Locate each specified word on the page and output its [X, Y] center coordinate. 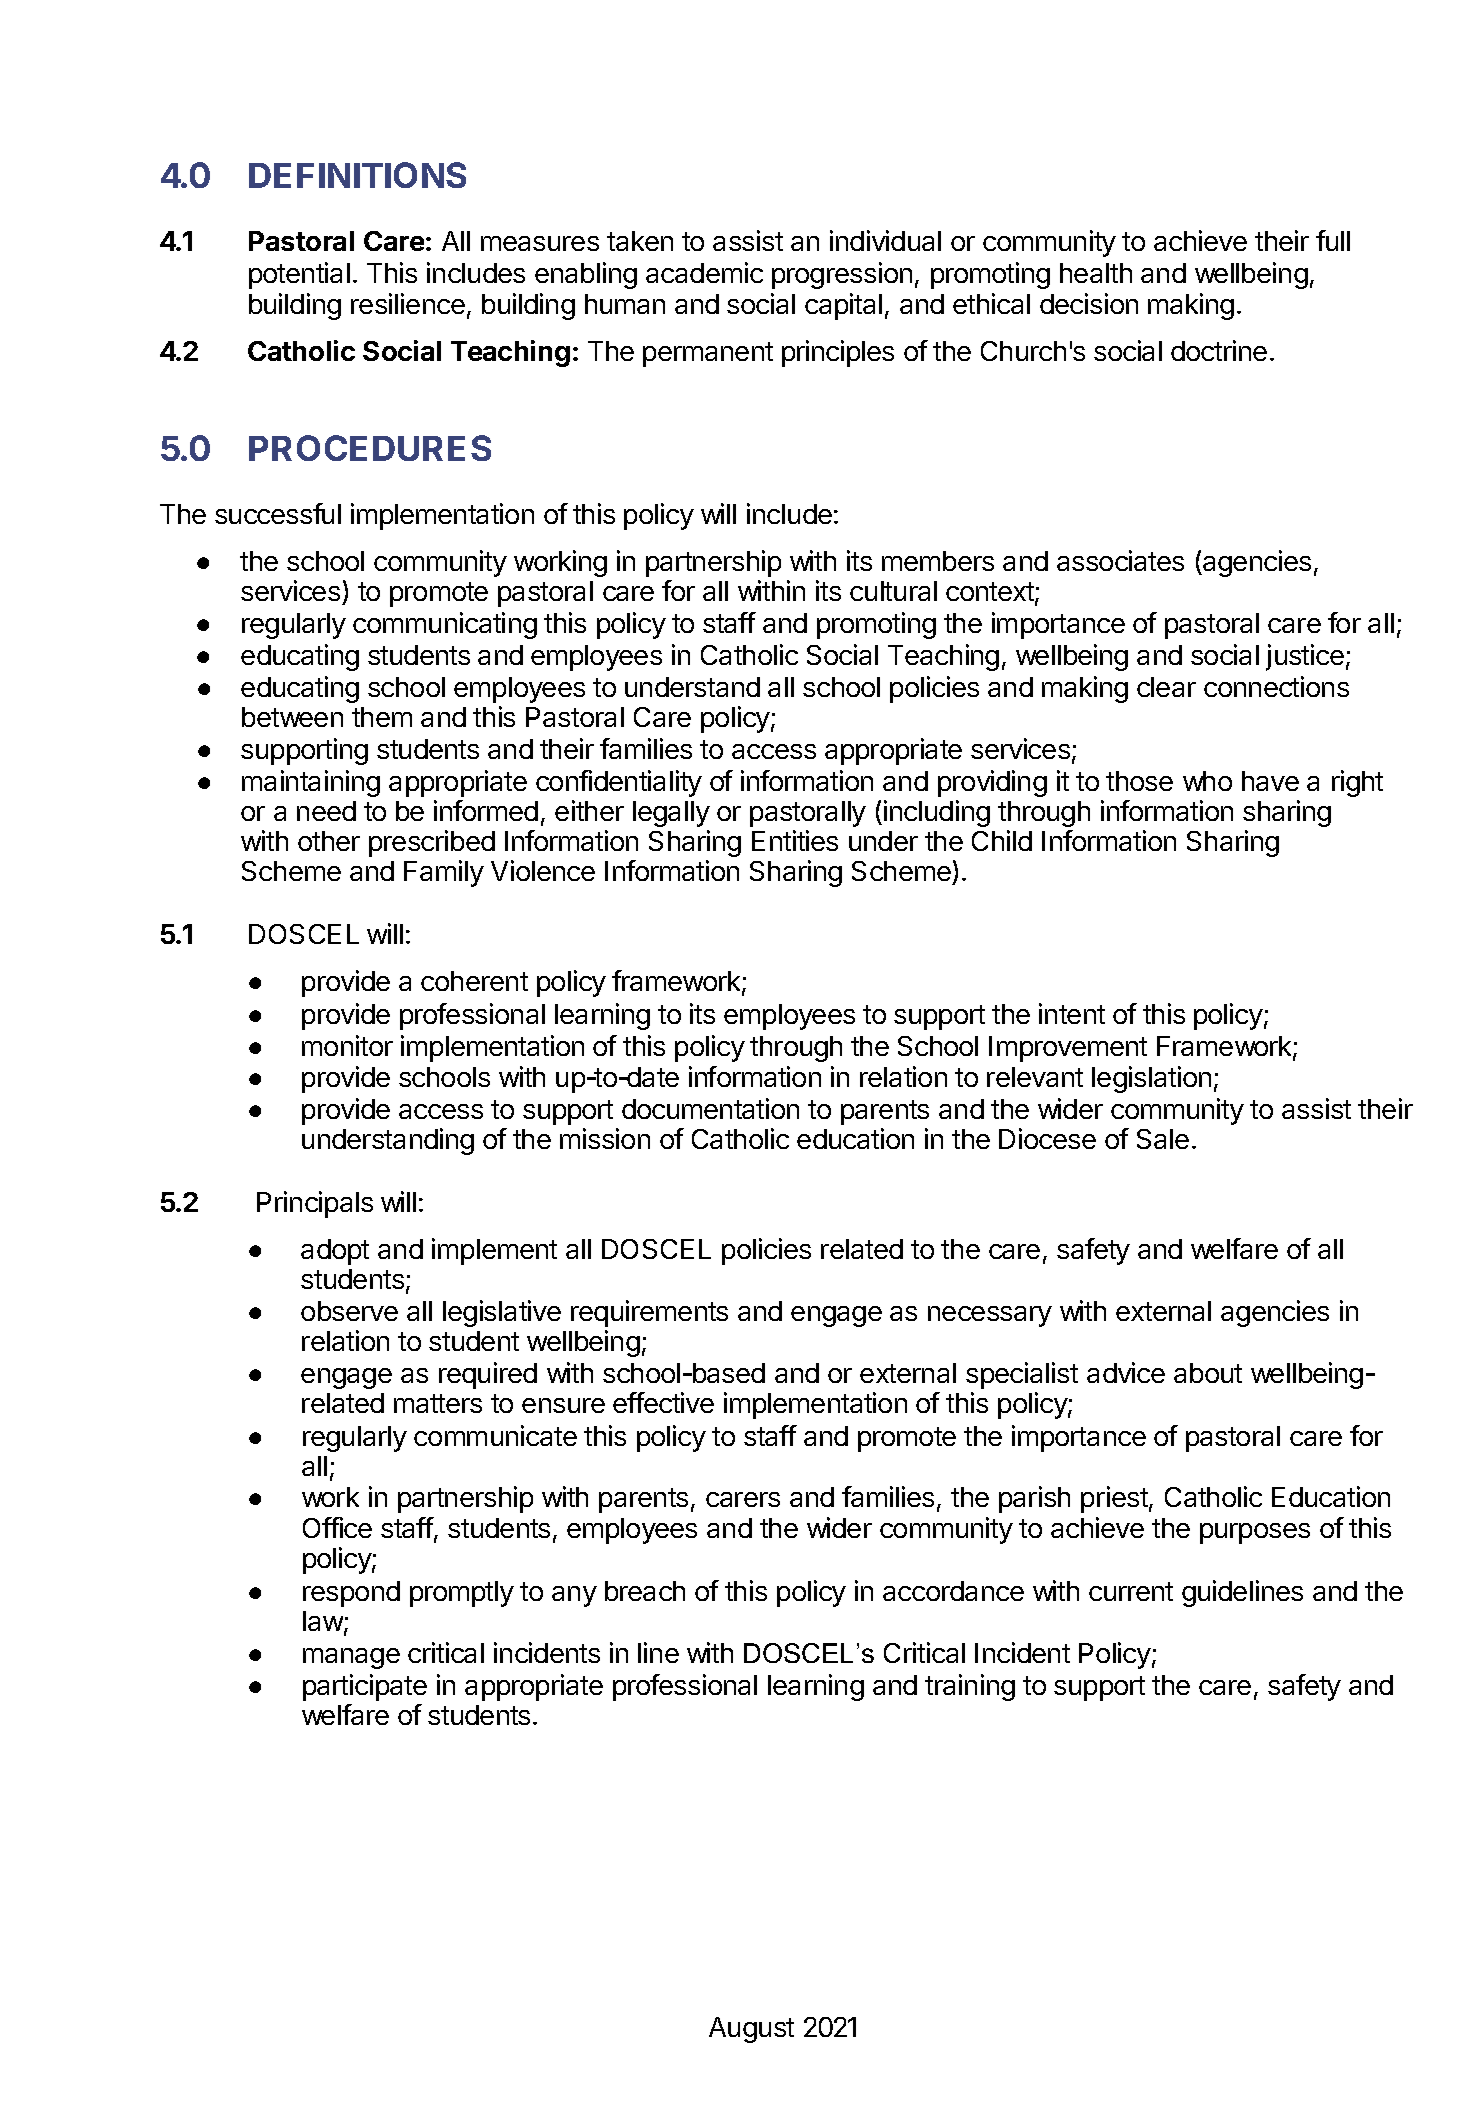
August [751, 2030]
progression [842, 275]
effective [663, 1402]
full [1333, 240]
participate [365, 1687]
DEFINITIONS [357, 175]
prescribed [432, 843]
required [488, 1375]
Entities [795, 840]
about [1208, 1373]
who [1207, 781]
